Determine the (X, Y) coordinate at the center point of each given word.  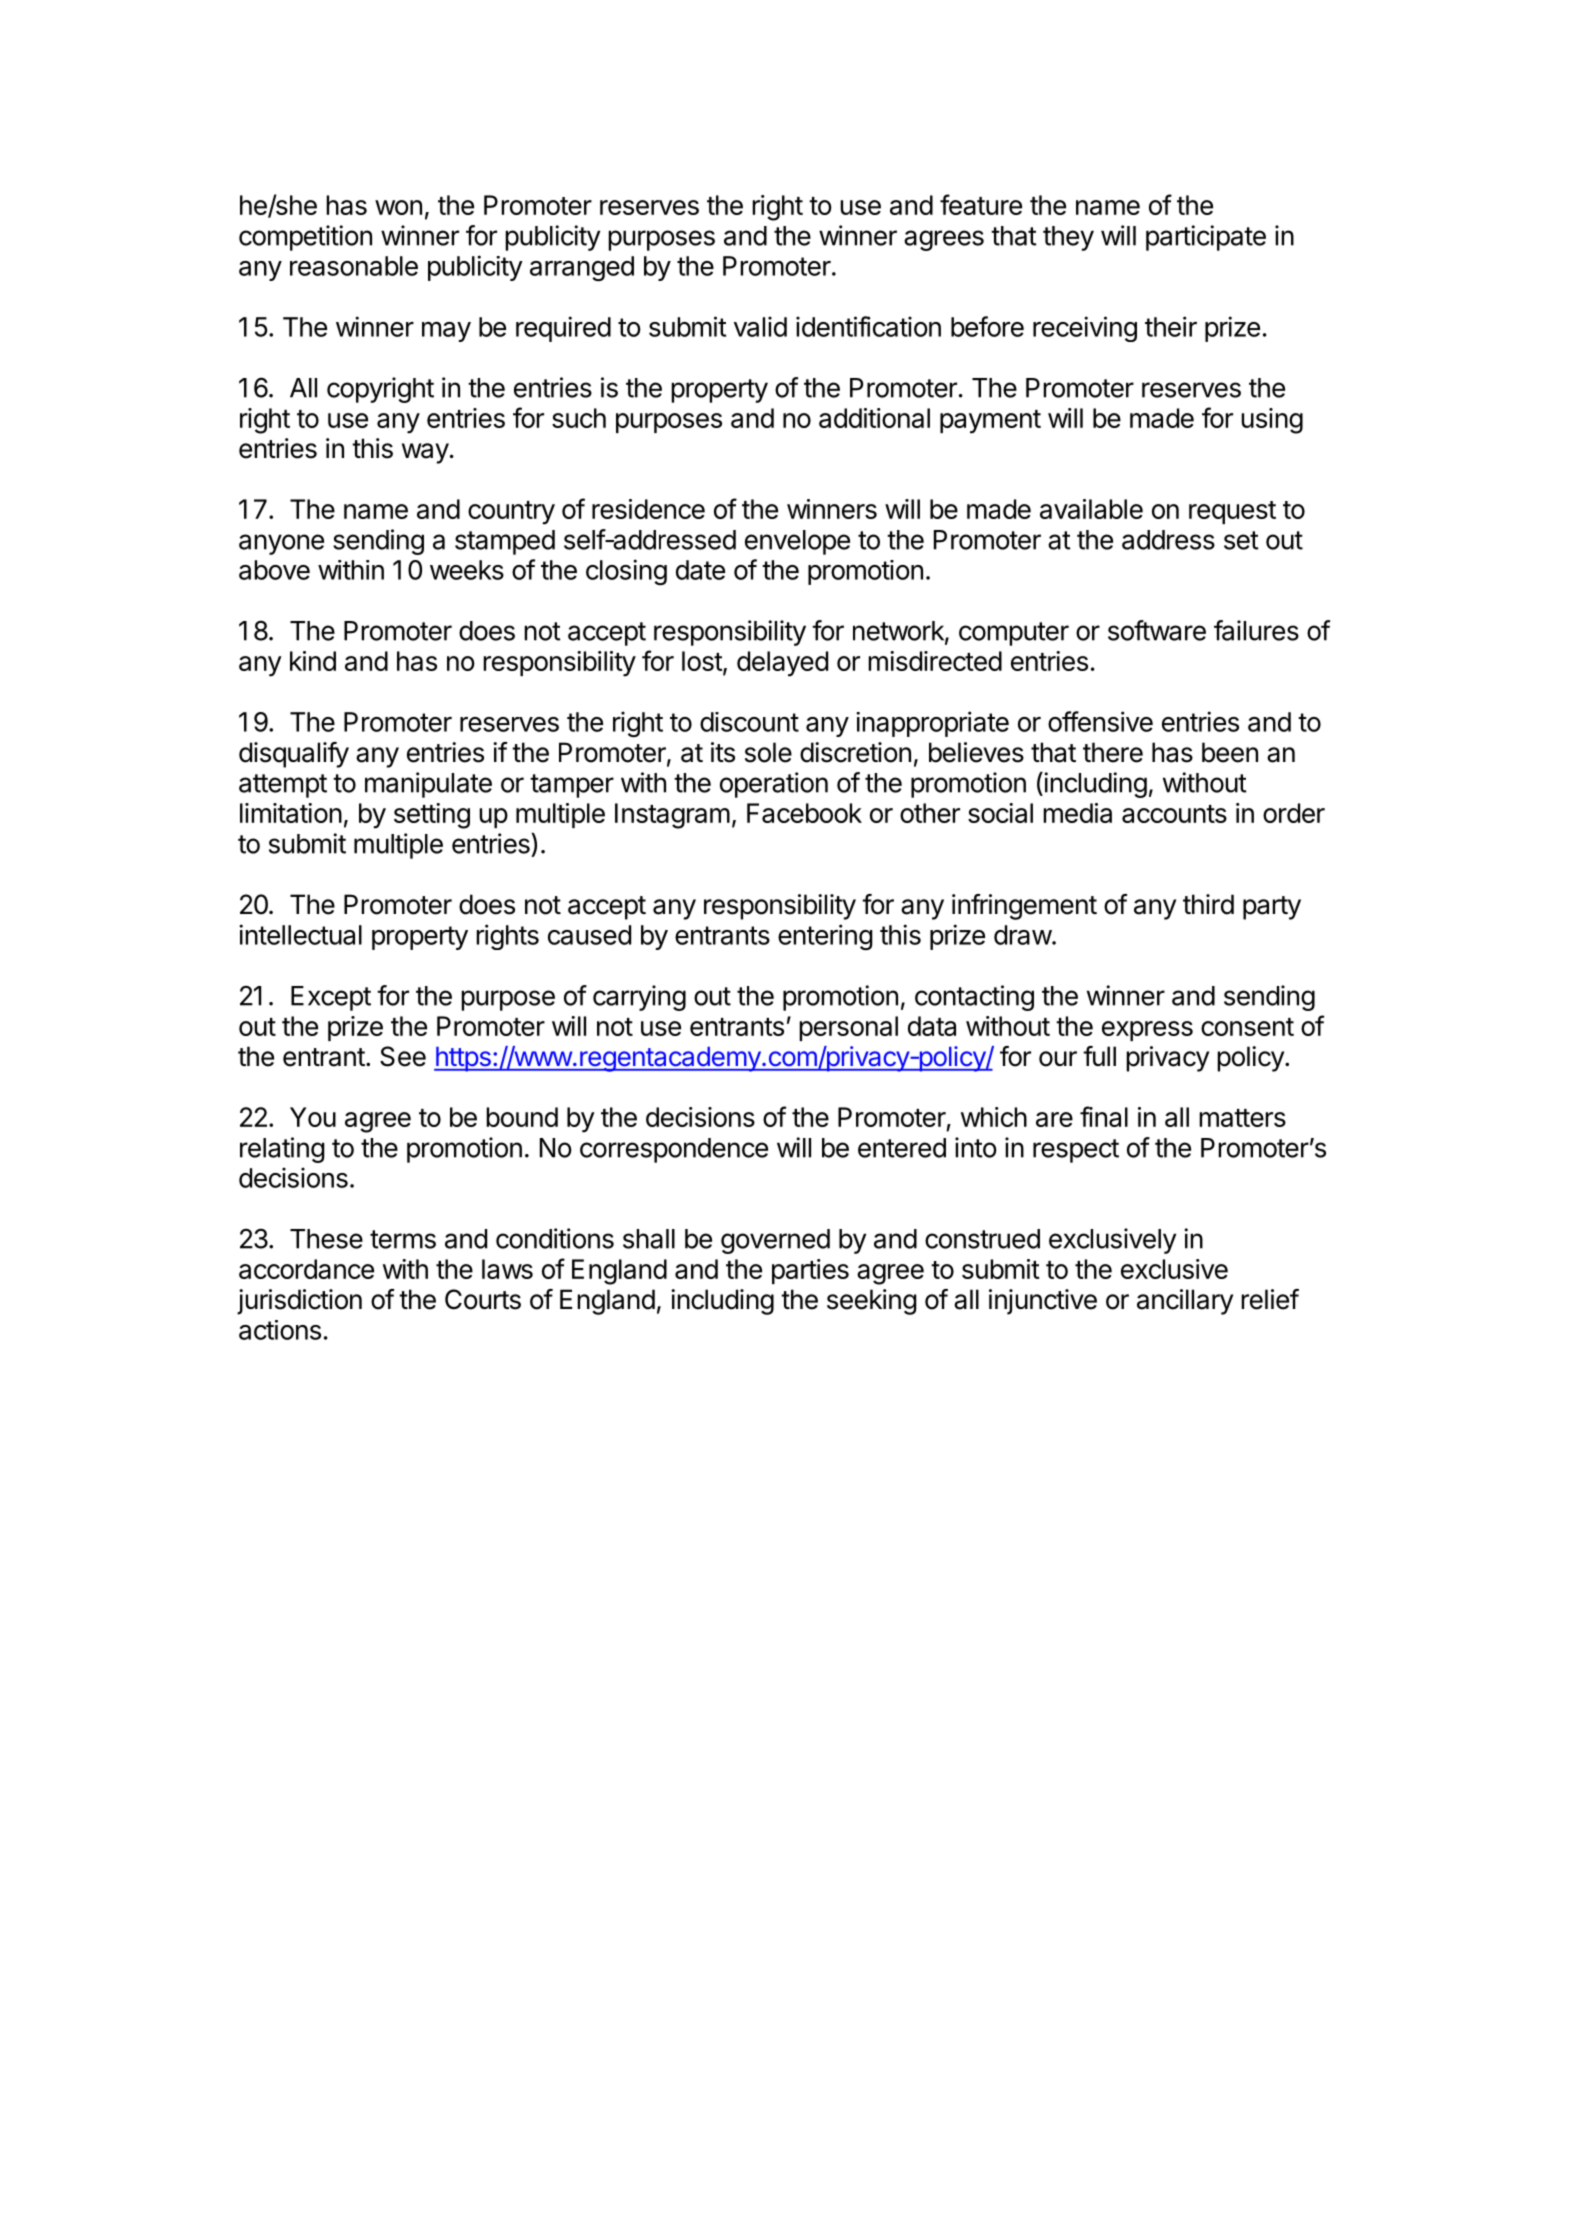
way (425, 453)
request (1232, 512)
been (1230, 752)
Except (331, 998)
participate (1206, 238)
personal (848, 1028)
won (398, 207)
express (1147, 1031)
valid (760, 326)
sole (768, 752)
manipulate (428, 785)
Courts (483, 1299)
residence (648, 509)
